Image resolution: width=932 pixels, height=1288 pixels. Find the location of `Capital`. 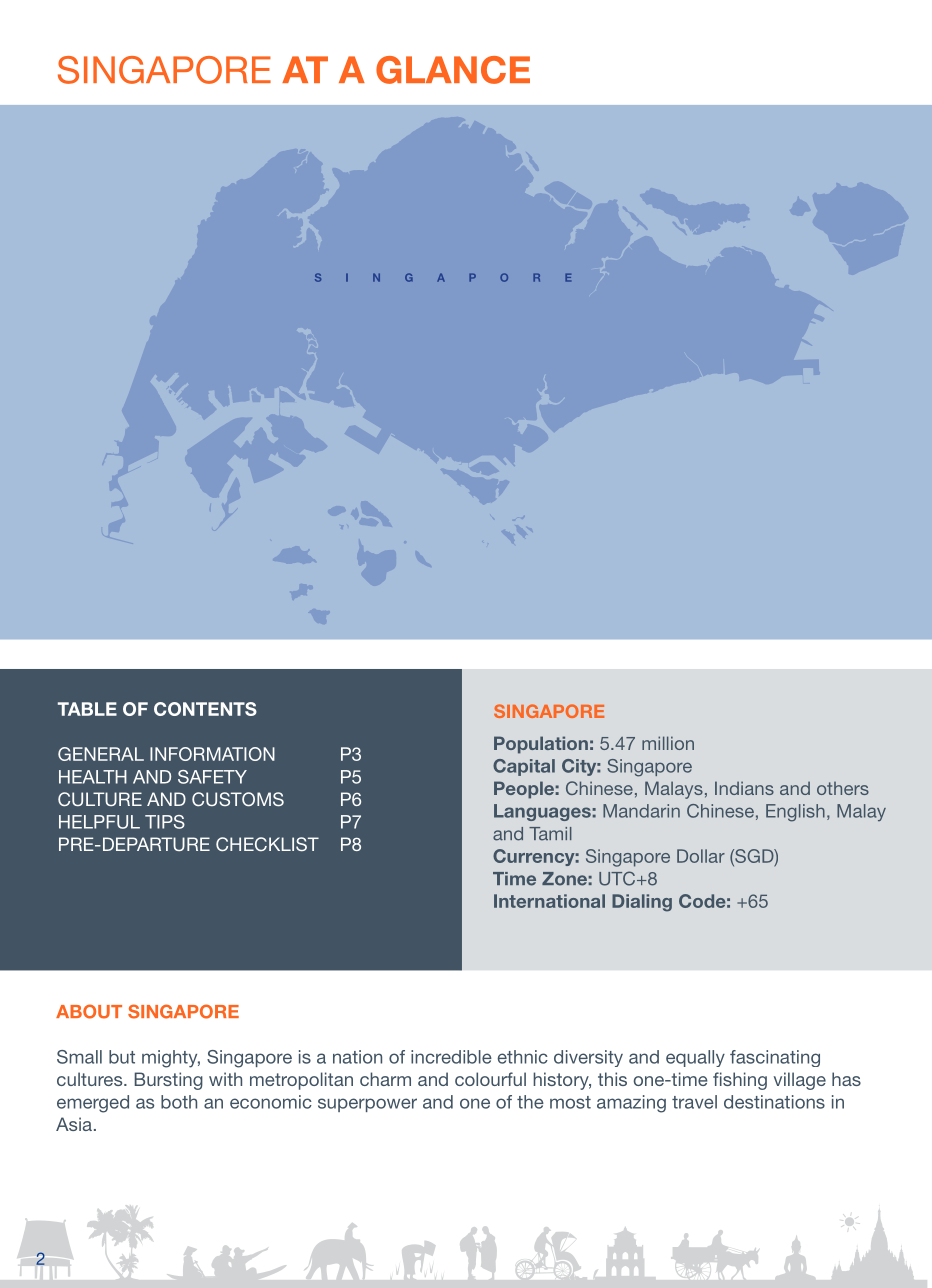

Capital is located at coordinates (524, 767).
